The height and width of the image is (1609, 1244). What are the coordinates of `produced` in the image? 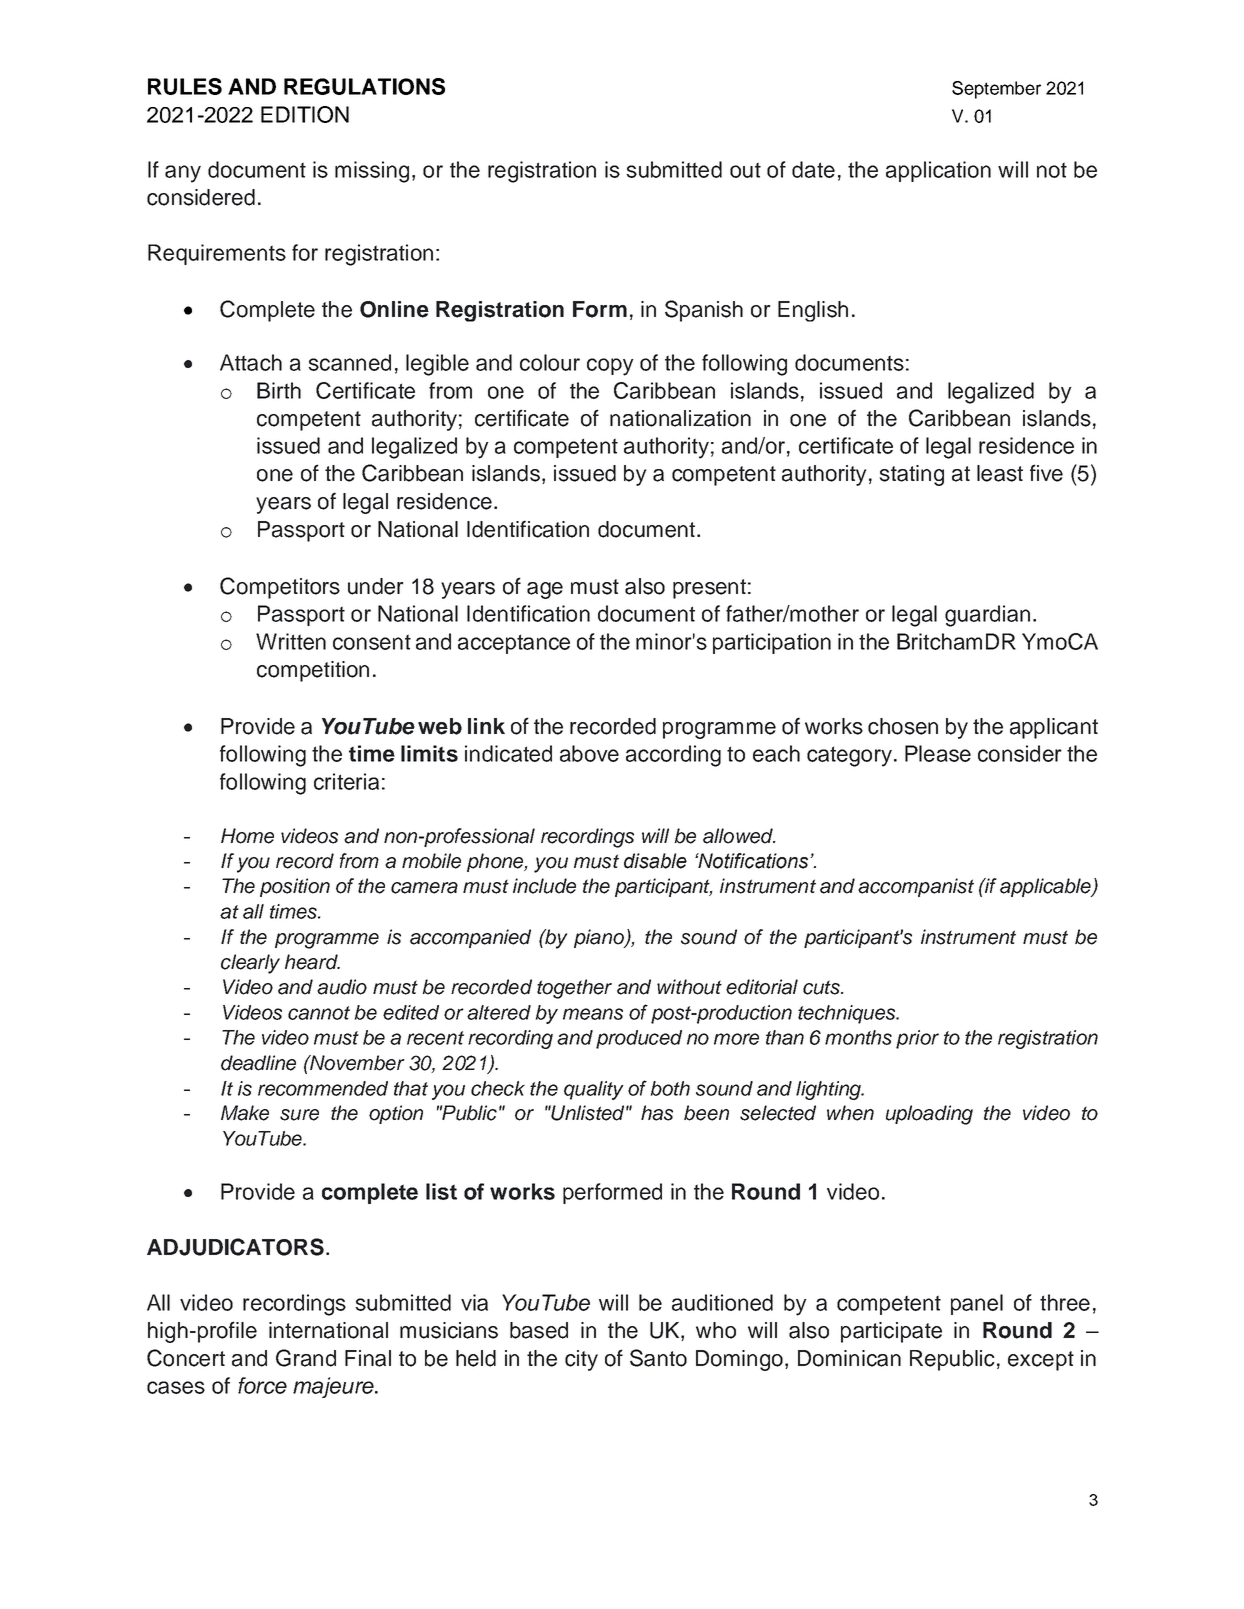 It's located at (639, 1039).
